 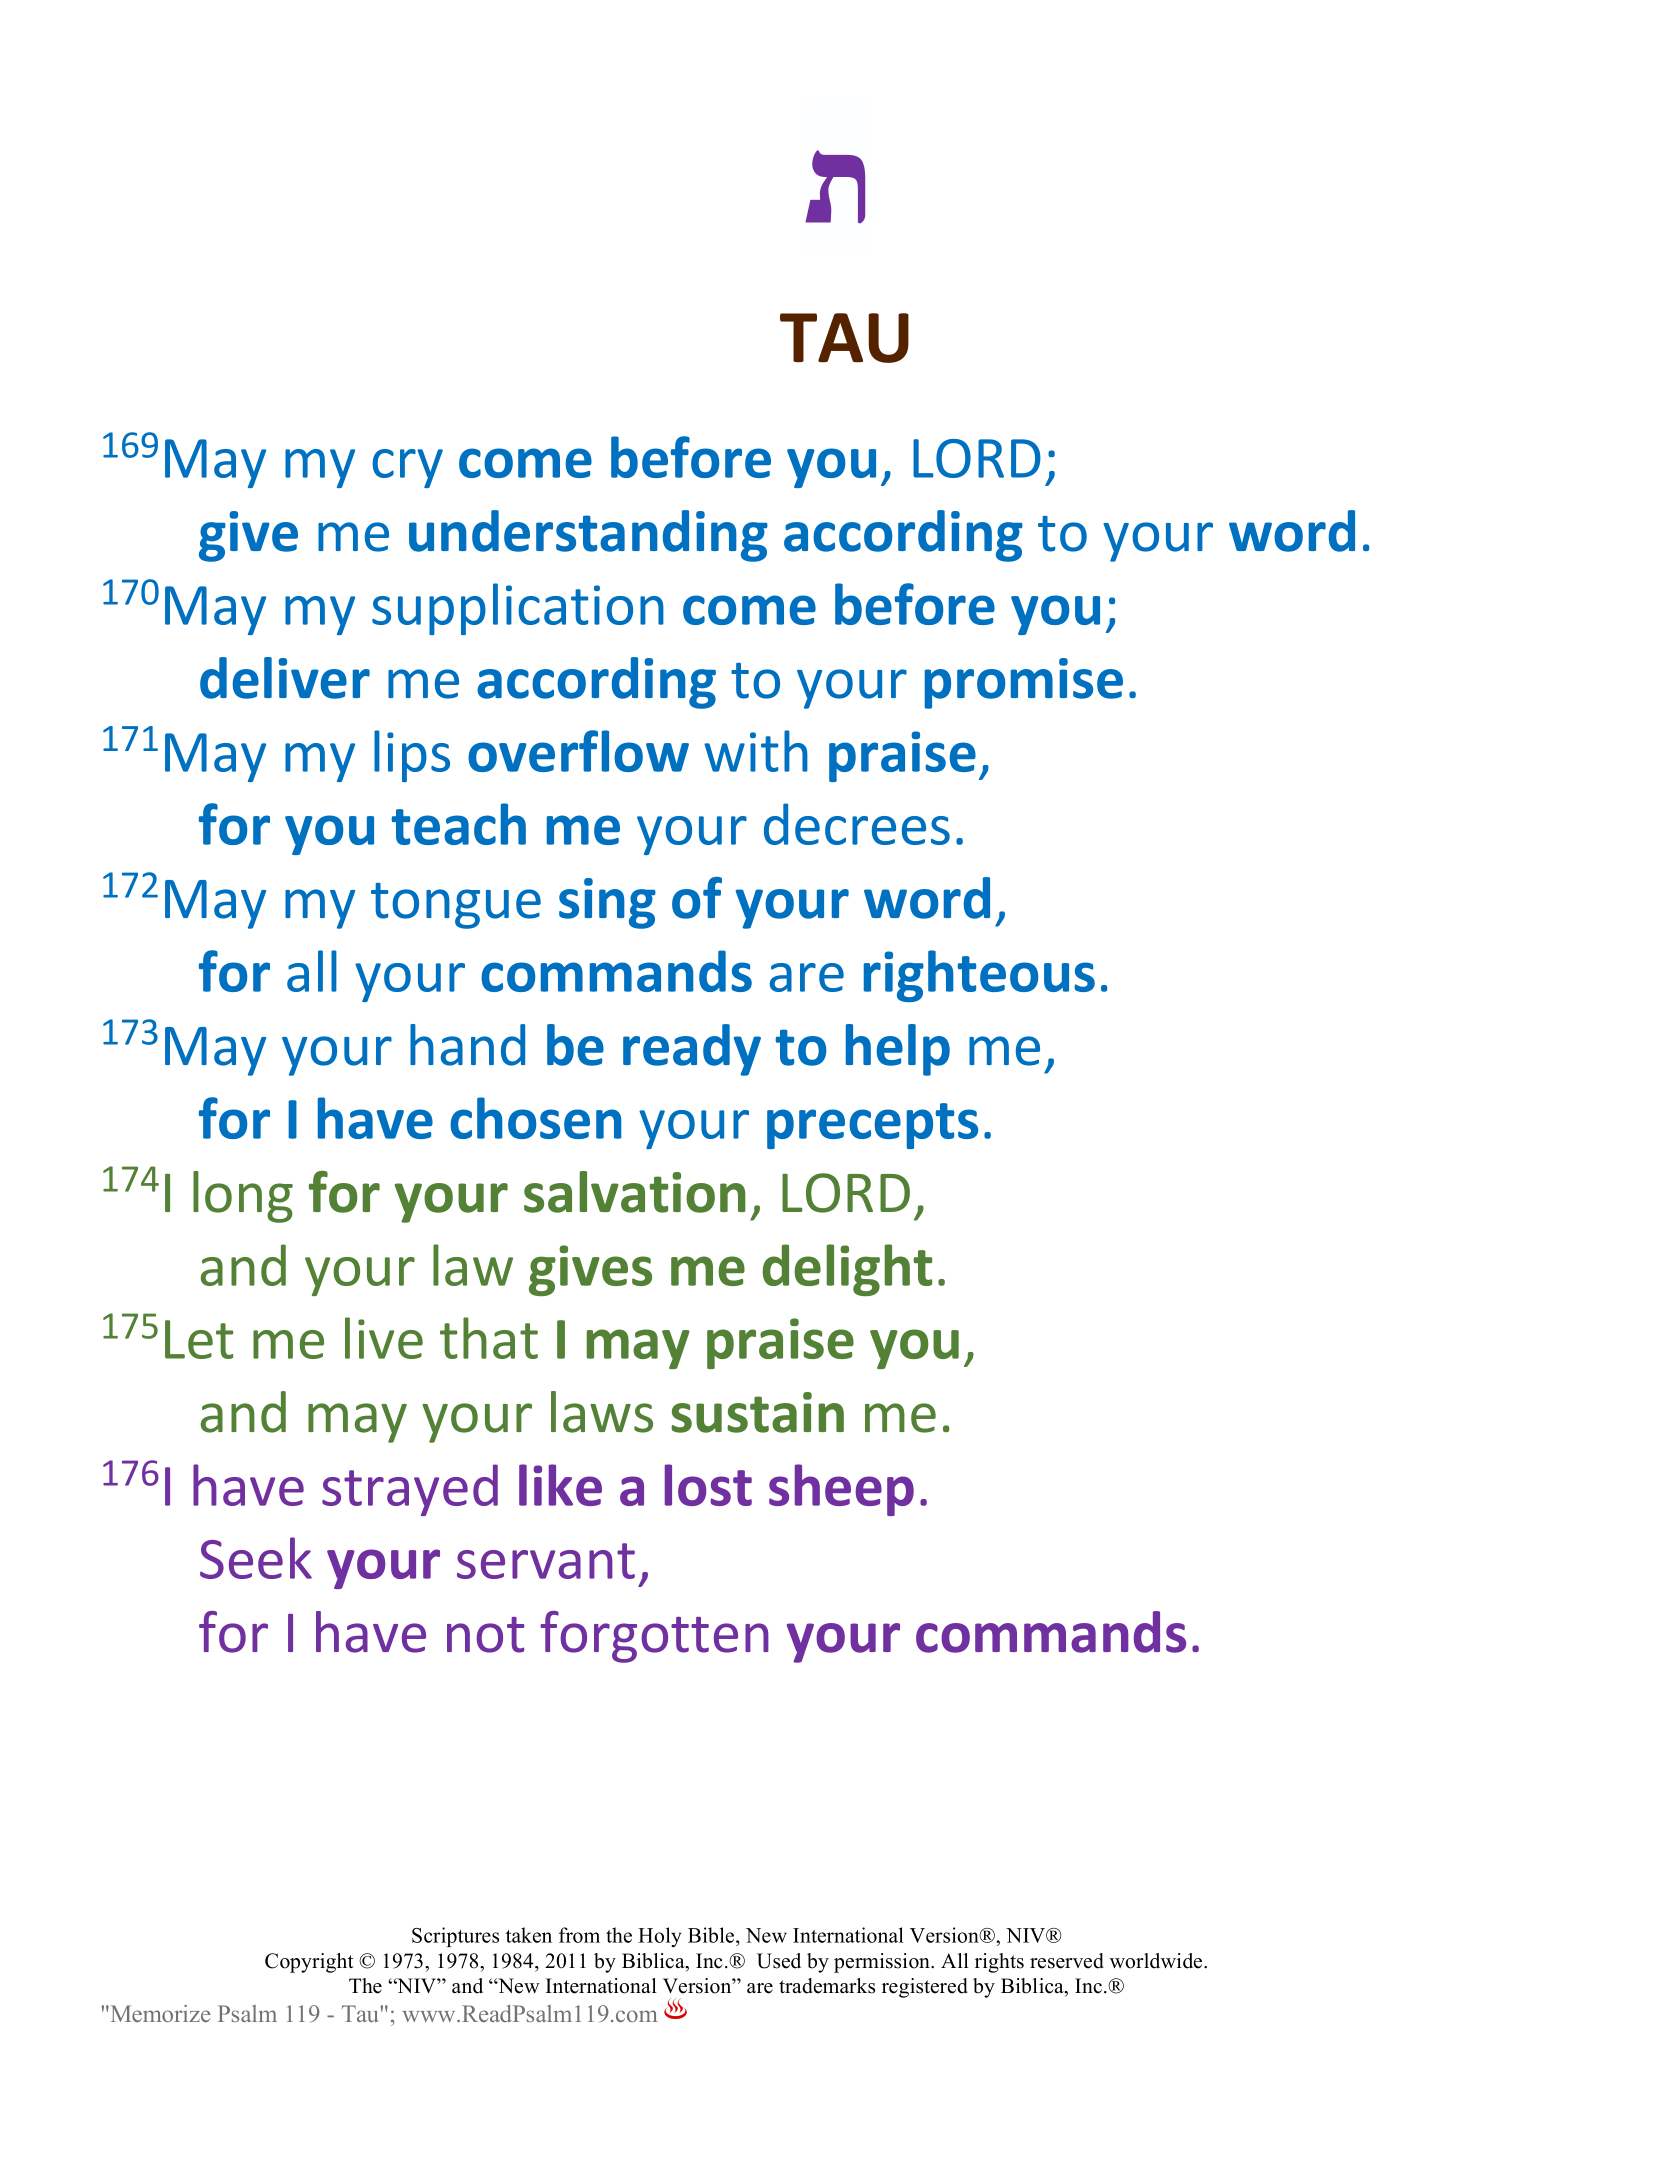 I want to click on reserved, so click(x=1067, y=1961).
